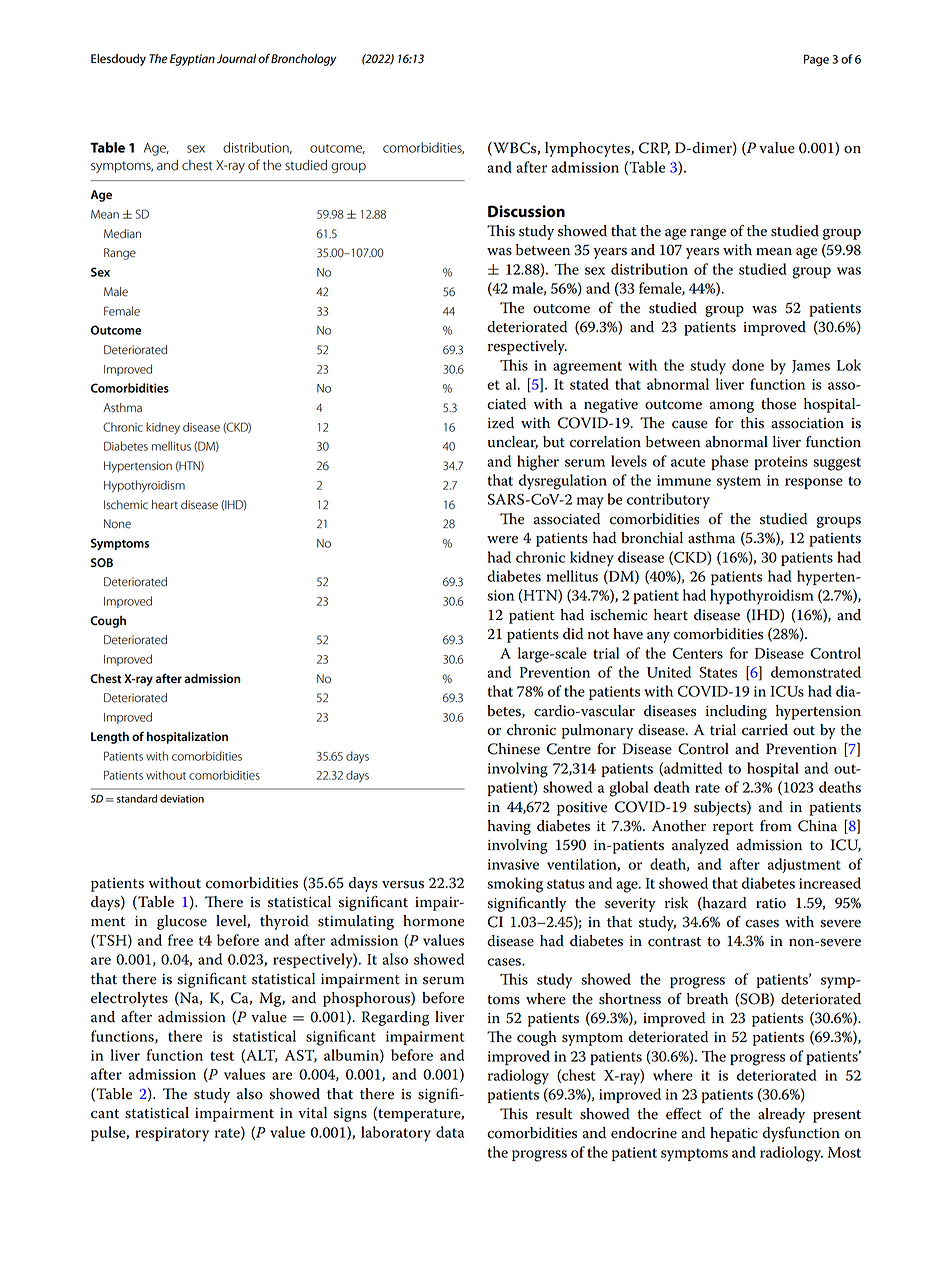 This screenshot has width=952, height=1265. Describe the element at coordinates (816, 60) in the screenshot. I see `Page` at that location.
